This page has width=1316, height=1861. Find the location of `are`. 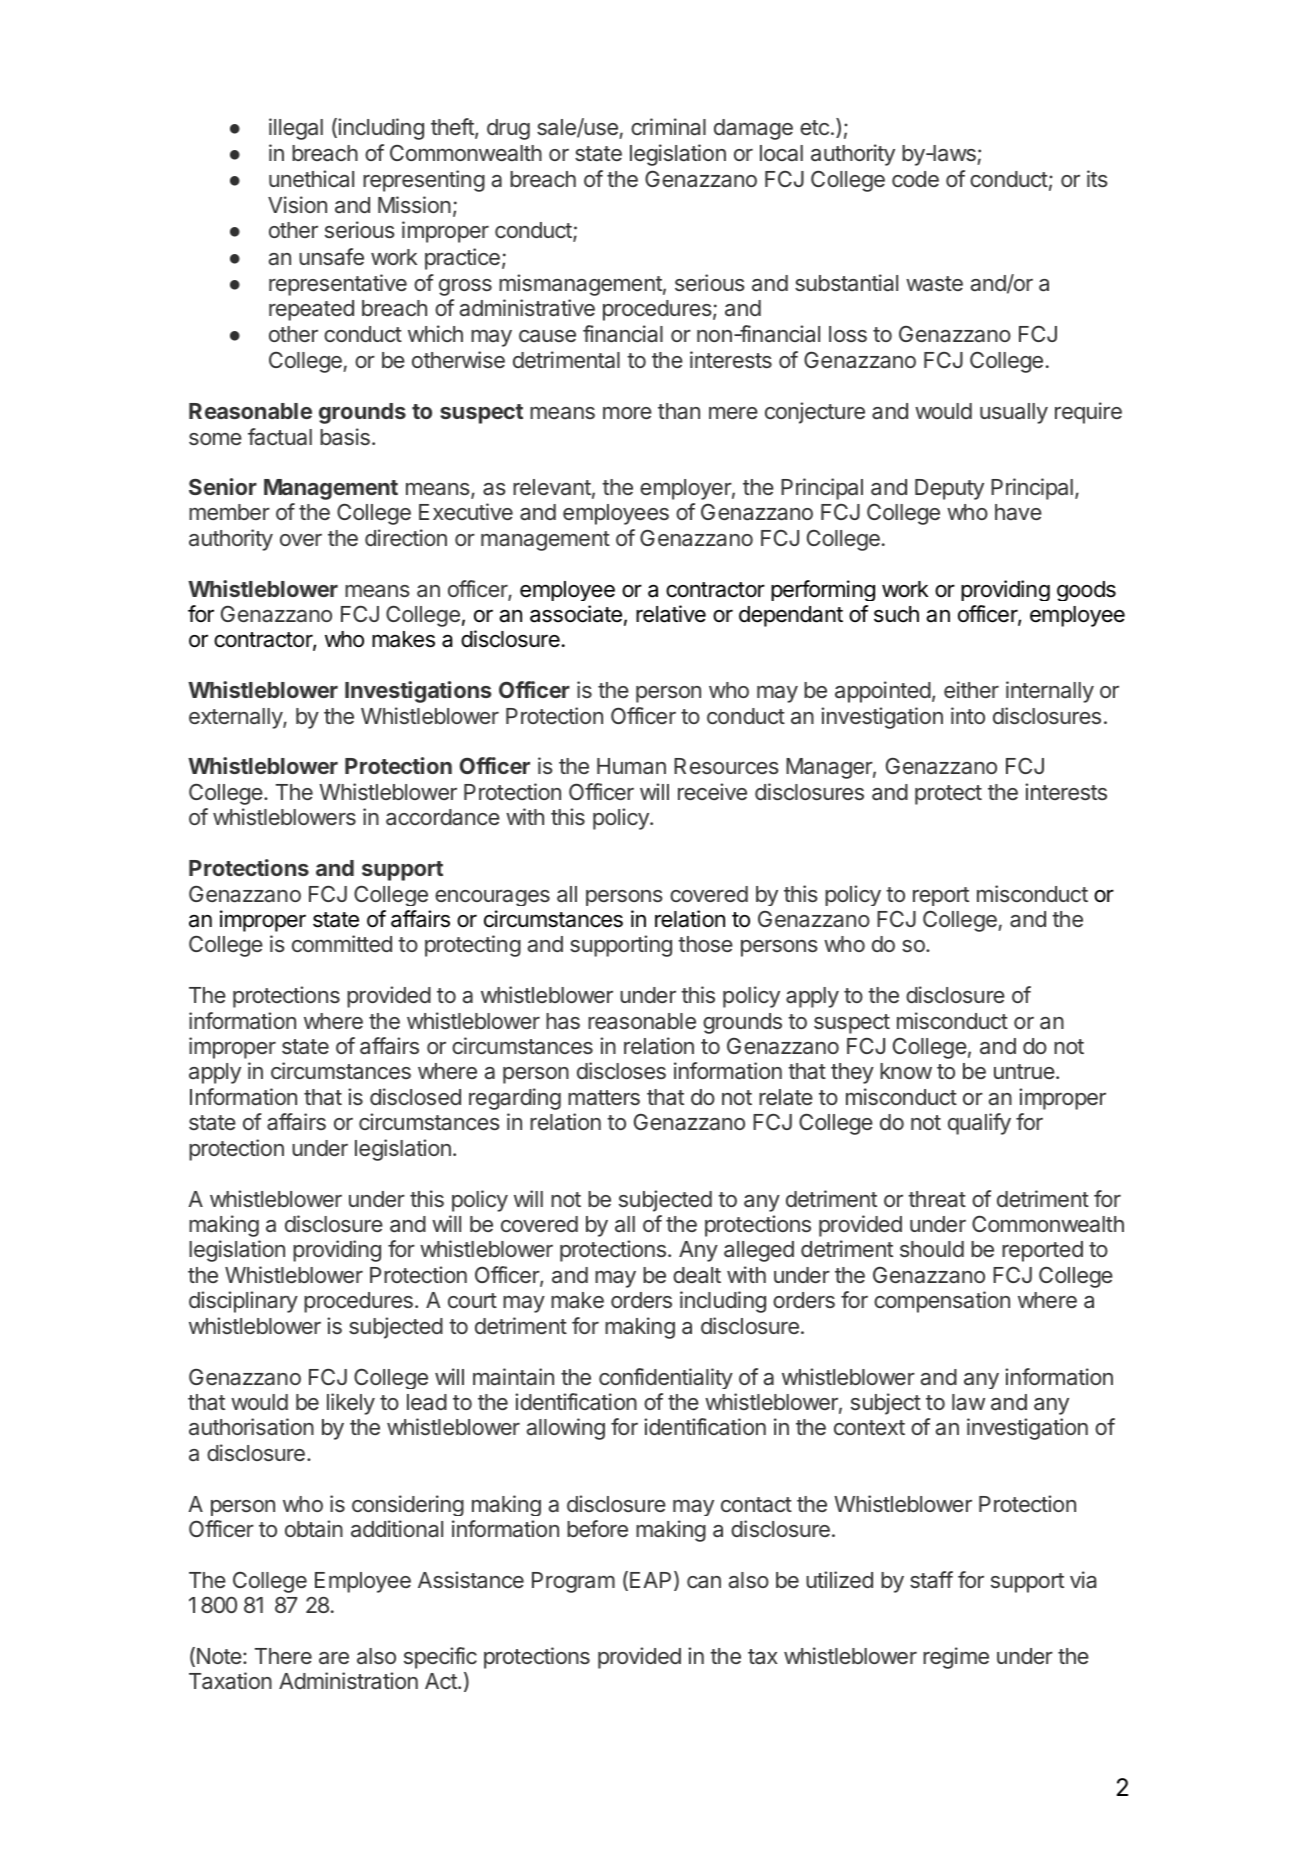

are is located at coordinates (334, 1658).
